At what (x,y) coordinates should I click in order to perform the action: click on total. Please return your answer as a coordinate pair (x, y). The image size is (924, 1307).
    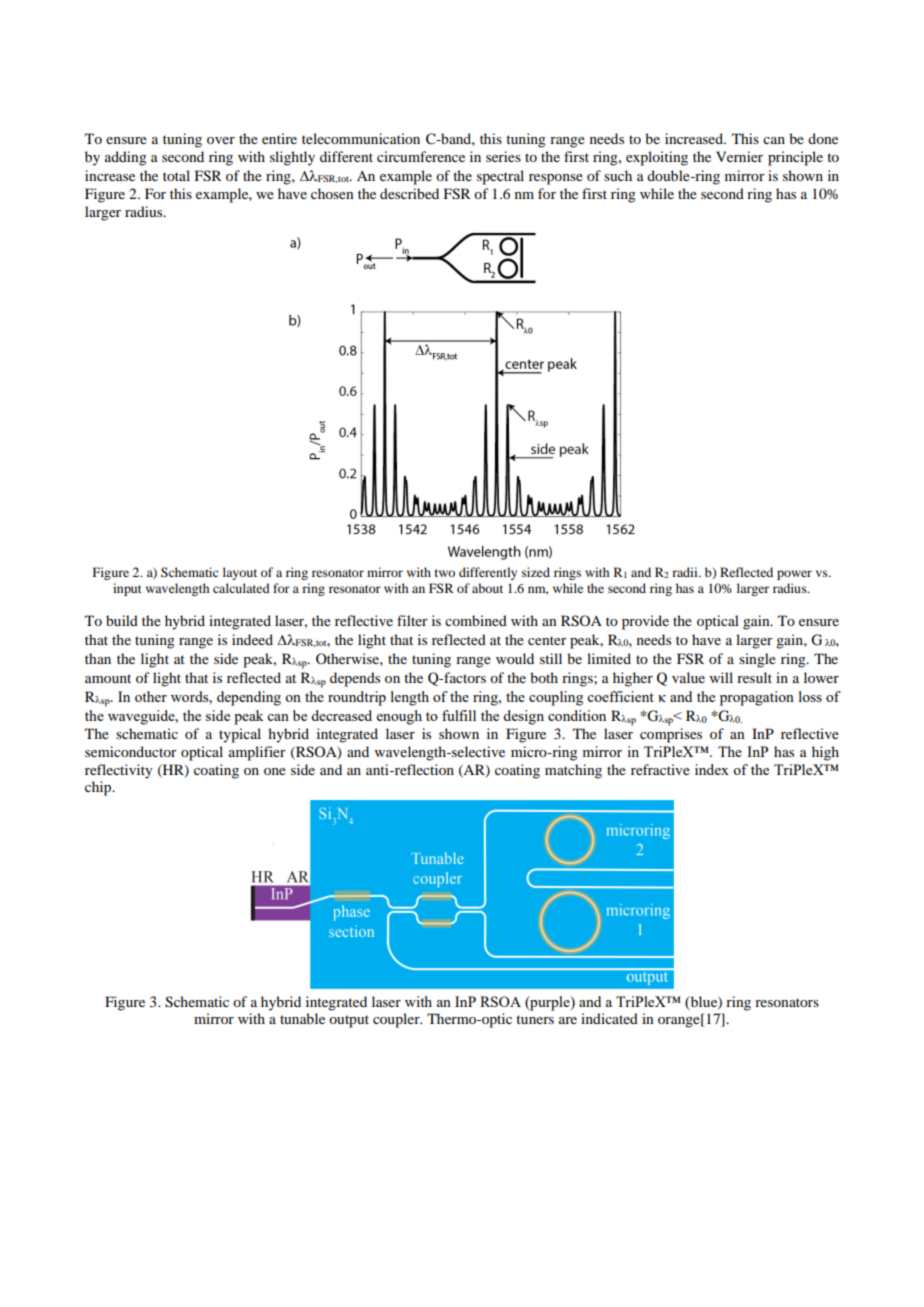
    Looking at the image, I should click on (176, 175).
